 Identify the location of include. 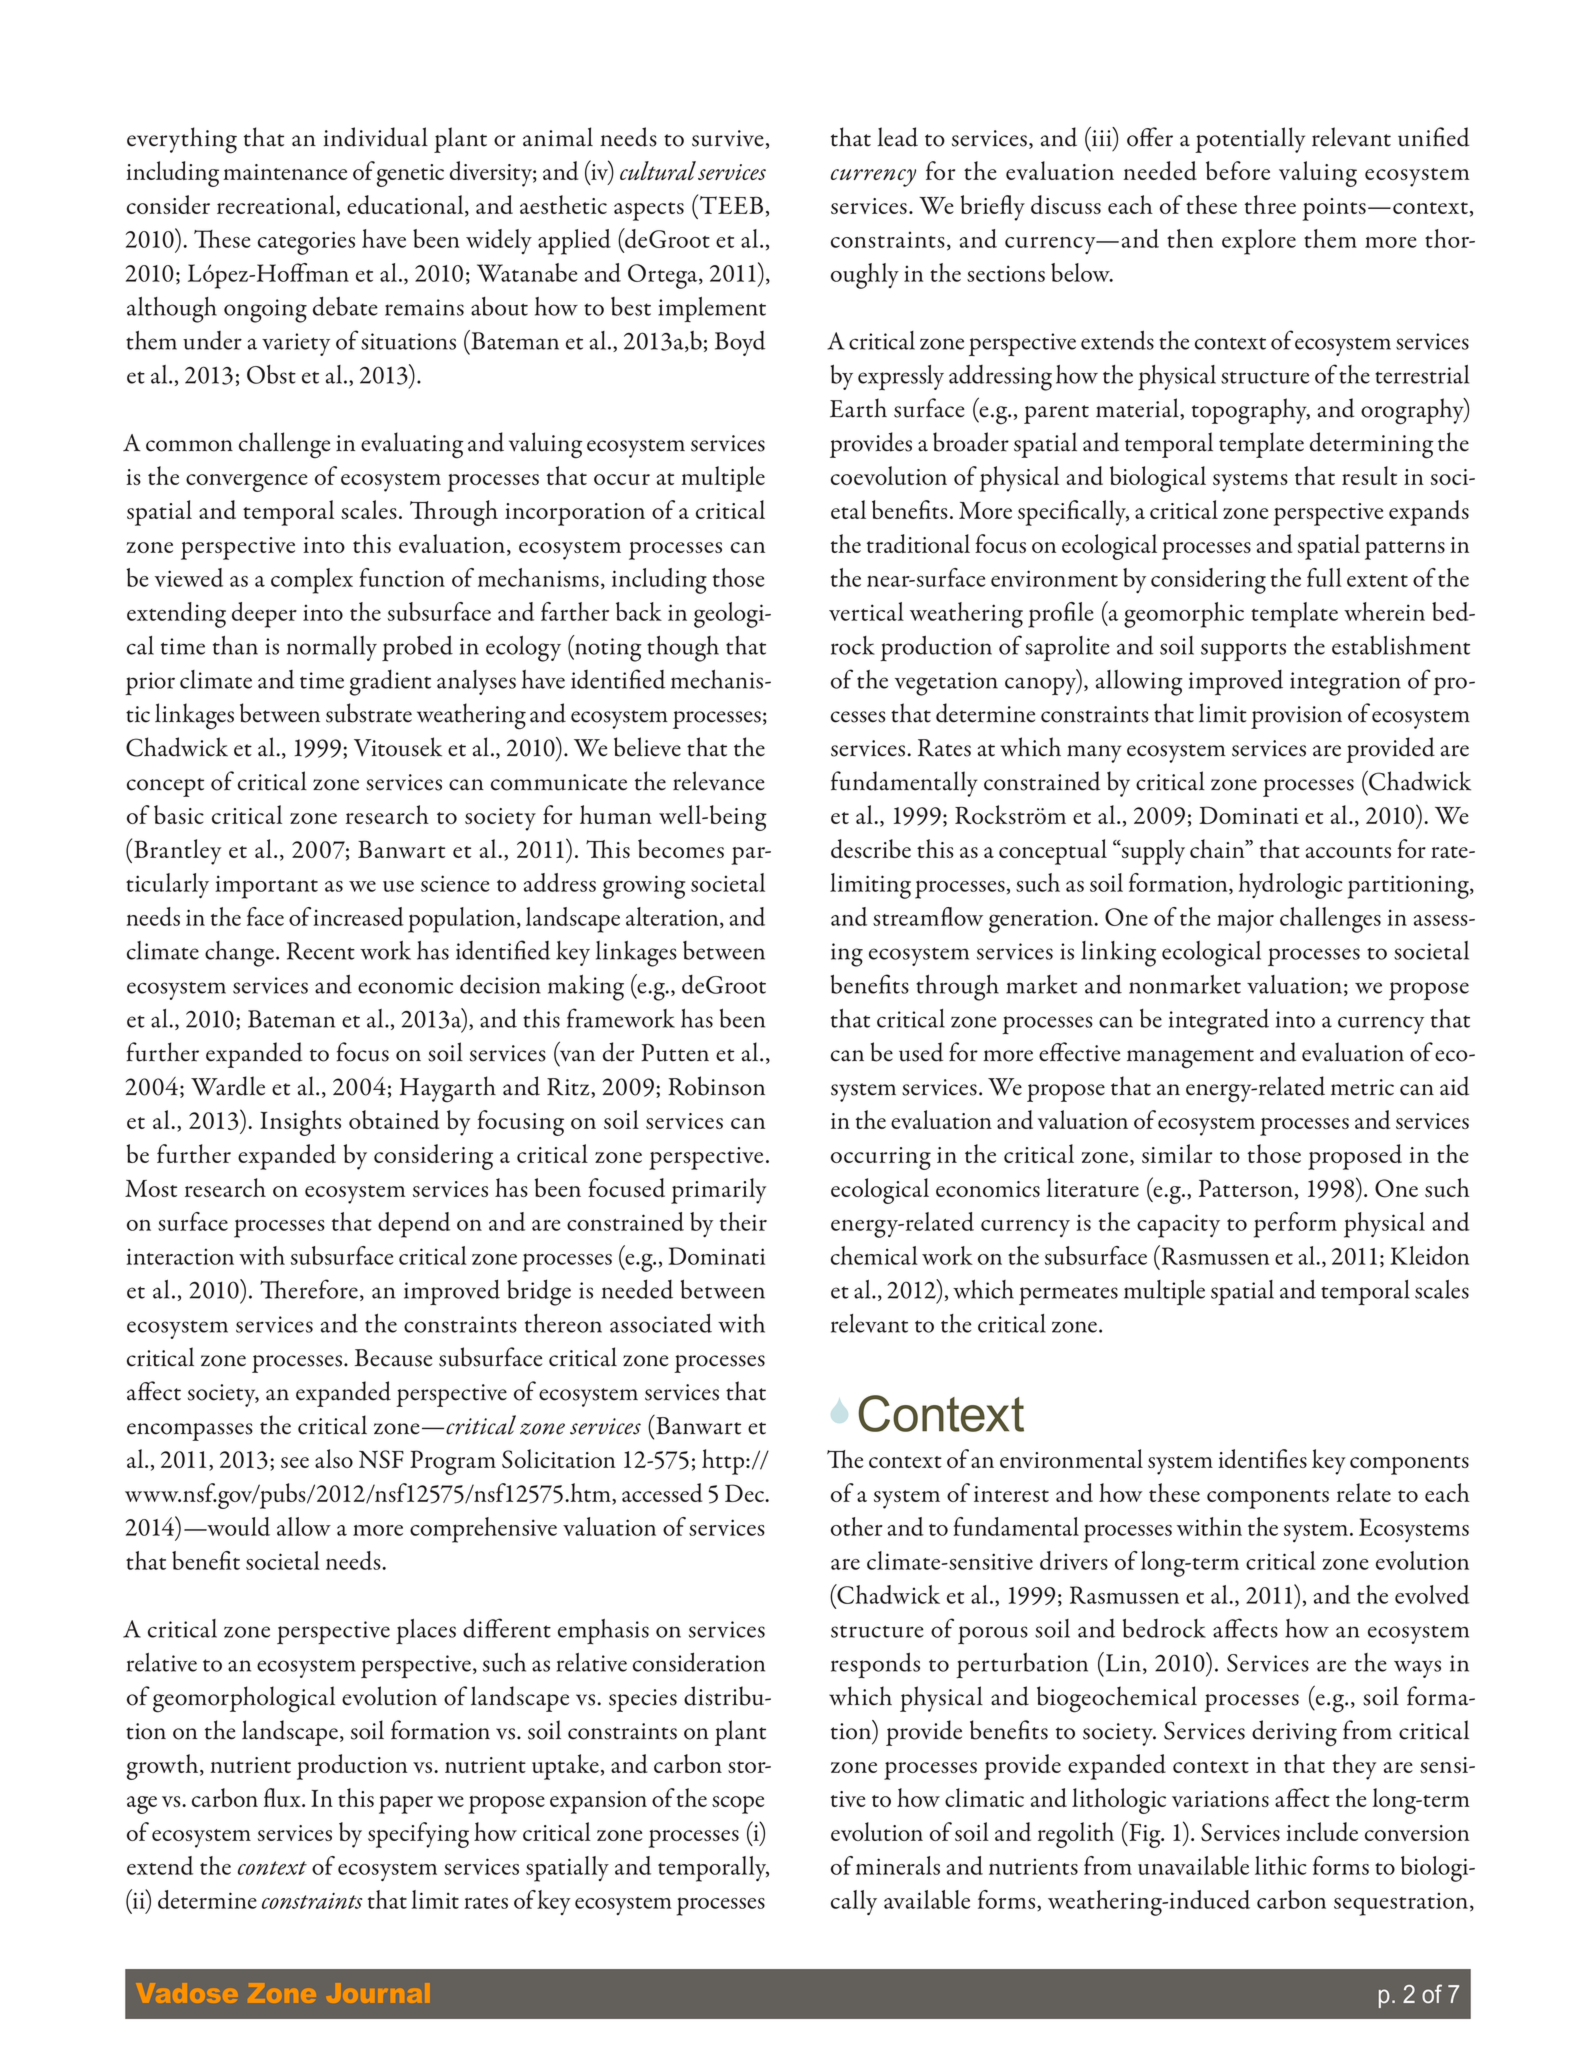
(1322, 1831).
